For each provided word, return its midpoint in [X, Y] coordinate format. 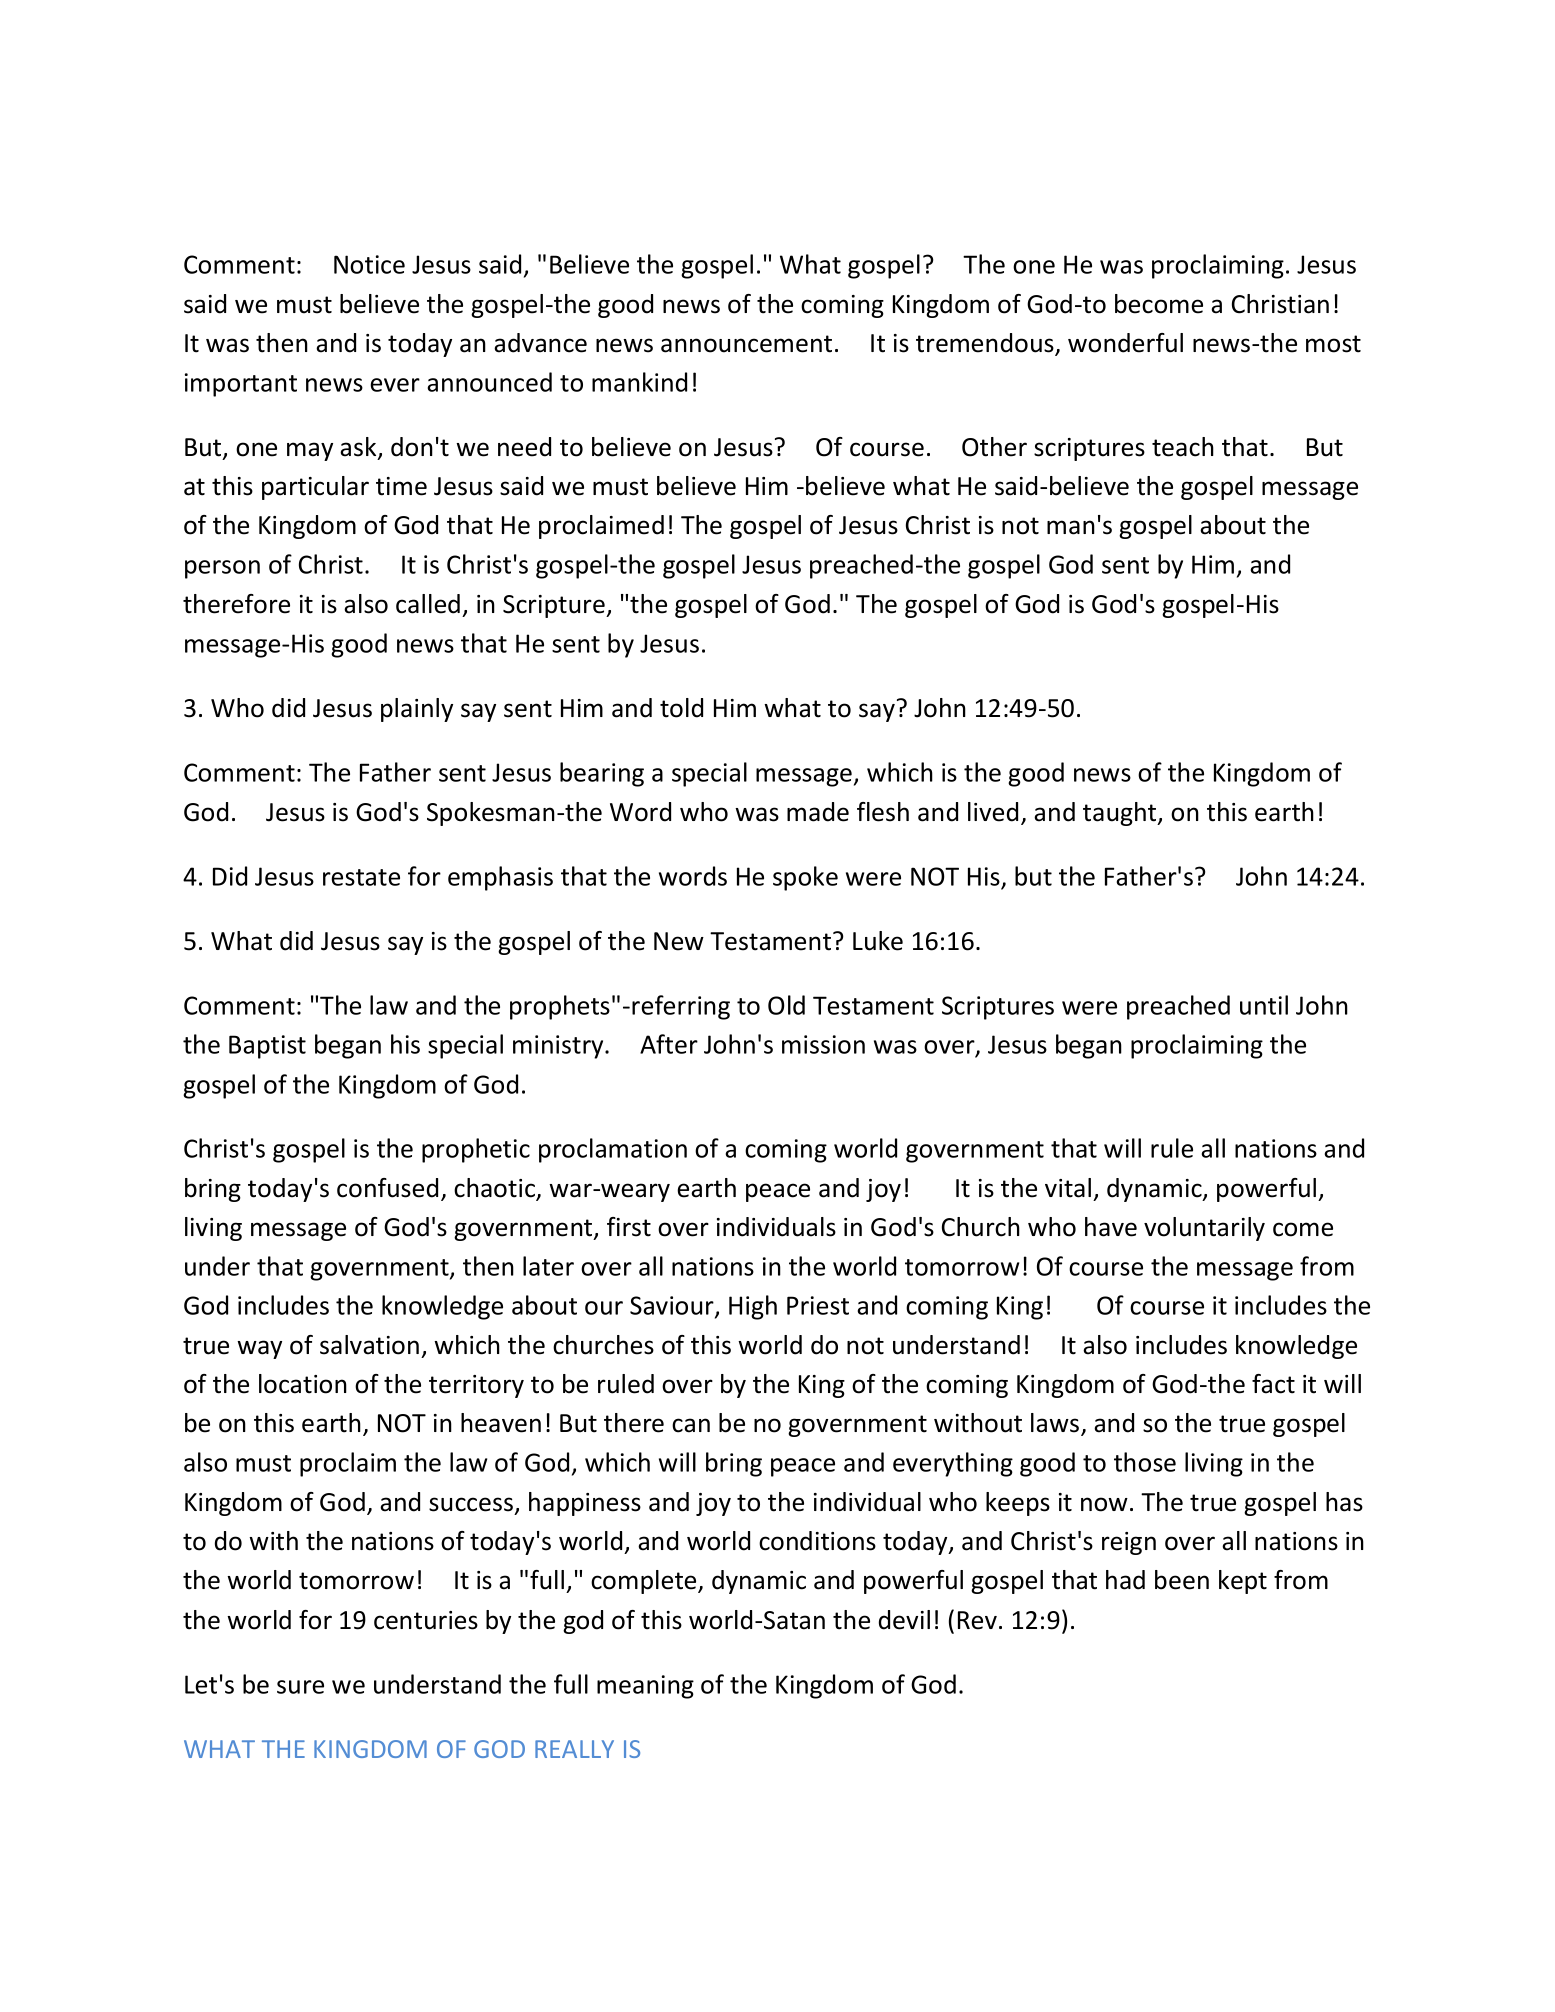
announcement [746, 344]
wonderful [1125, 343]
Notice [369, 264]
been [1182, 1580]
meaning [645, 1687]
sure [300, 1687]
